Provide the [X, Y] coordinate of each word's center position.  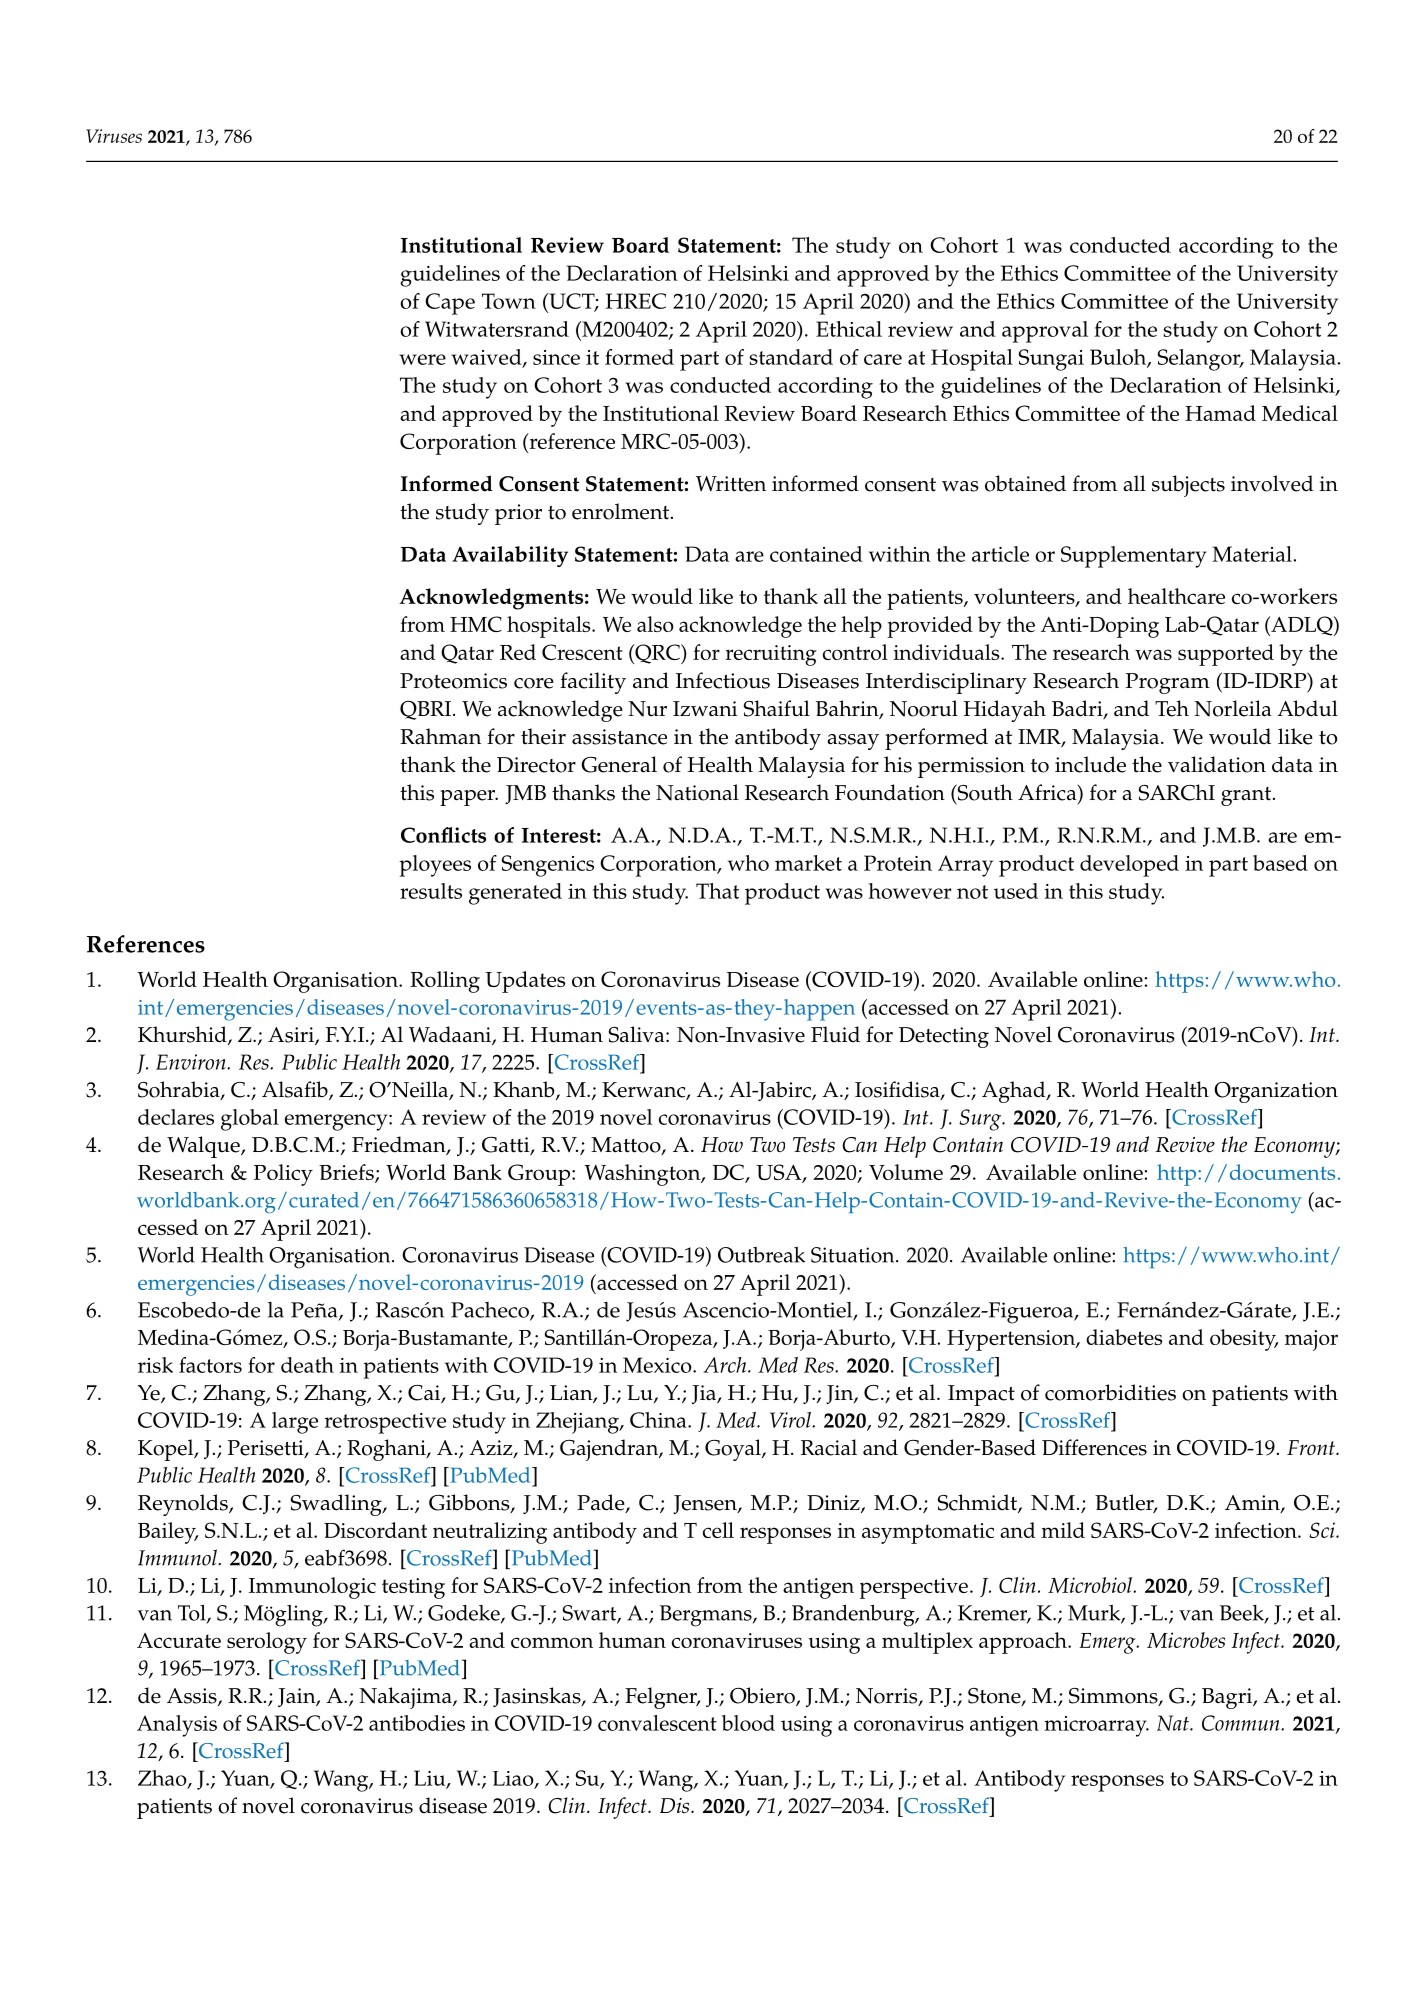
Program [1168, 683]
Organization [1276, 1092]
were [422, 359]
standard [791, 357]
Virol [791, 1420]
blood [748, 1723]
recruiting [771, 655]
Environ [192, 1062]
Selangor [1200, 360]
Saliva [638, 1034]
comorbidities [1110, 1392]
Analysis [177, 1726]
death [307, 1365]
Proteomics [453, 681]
